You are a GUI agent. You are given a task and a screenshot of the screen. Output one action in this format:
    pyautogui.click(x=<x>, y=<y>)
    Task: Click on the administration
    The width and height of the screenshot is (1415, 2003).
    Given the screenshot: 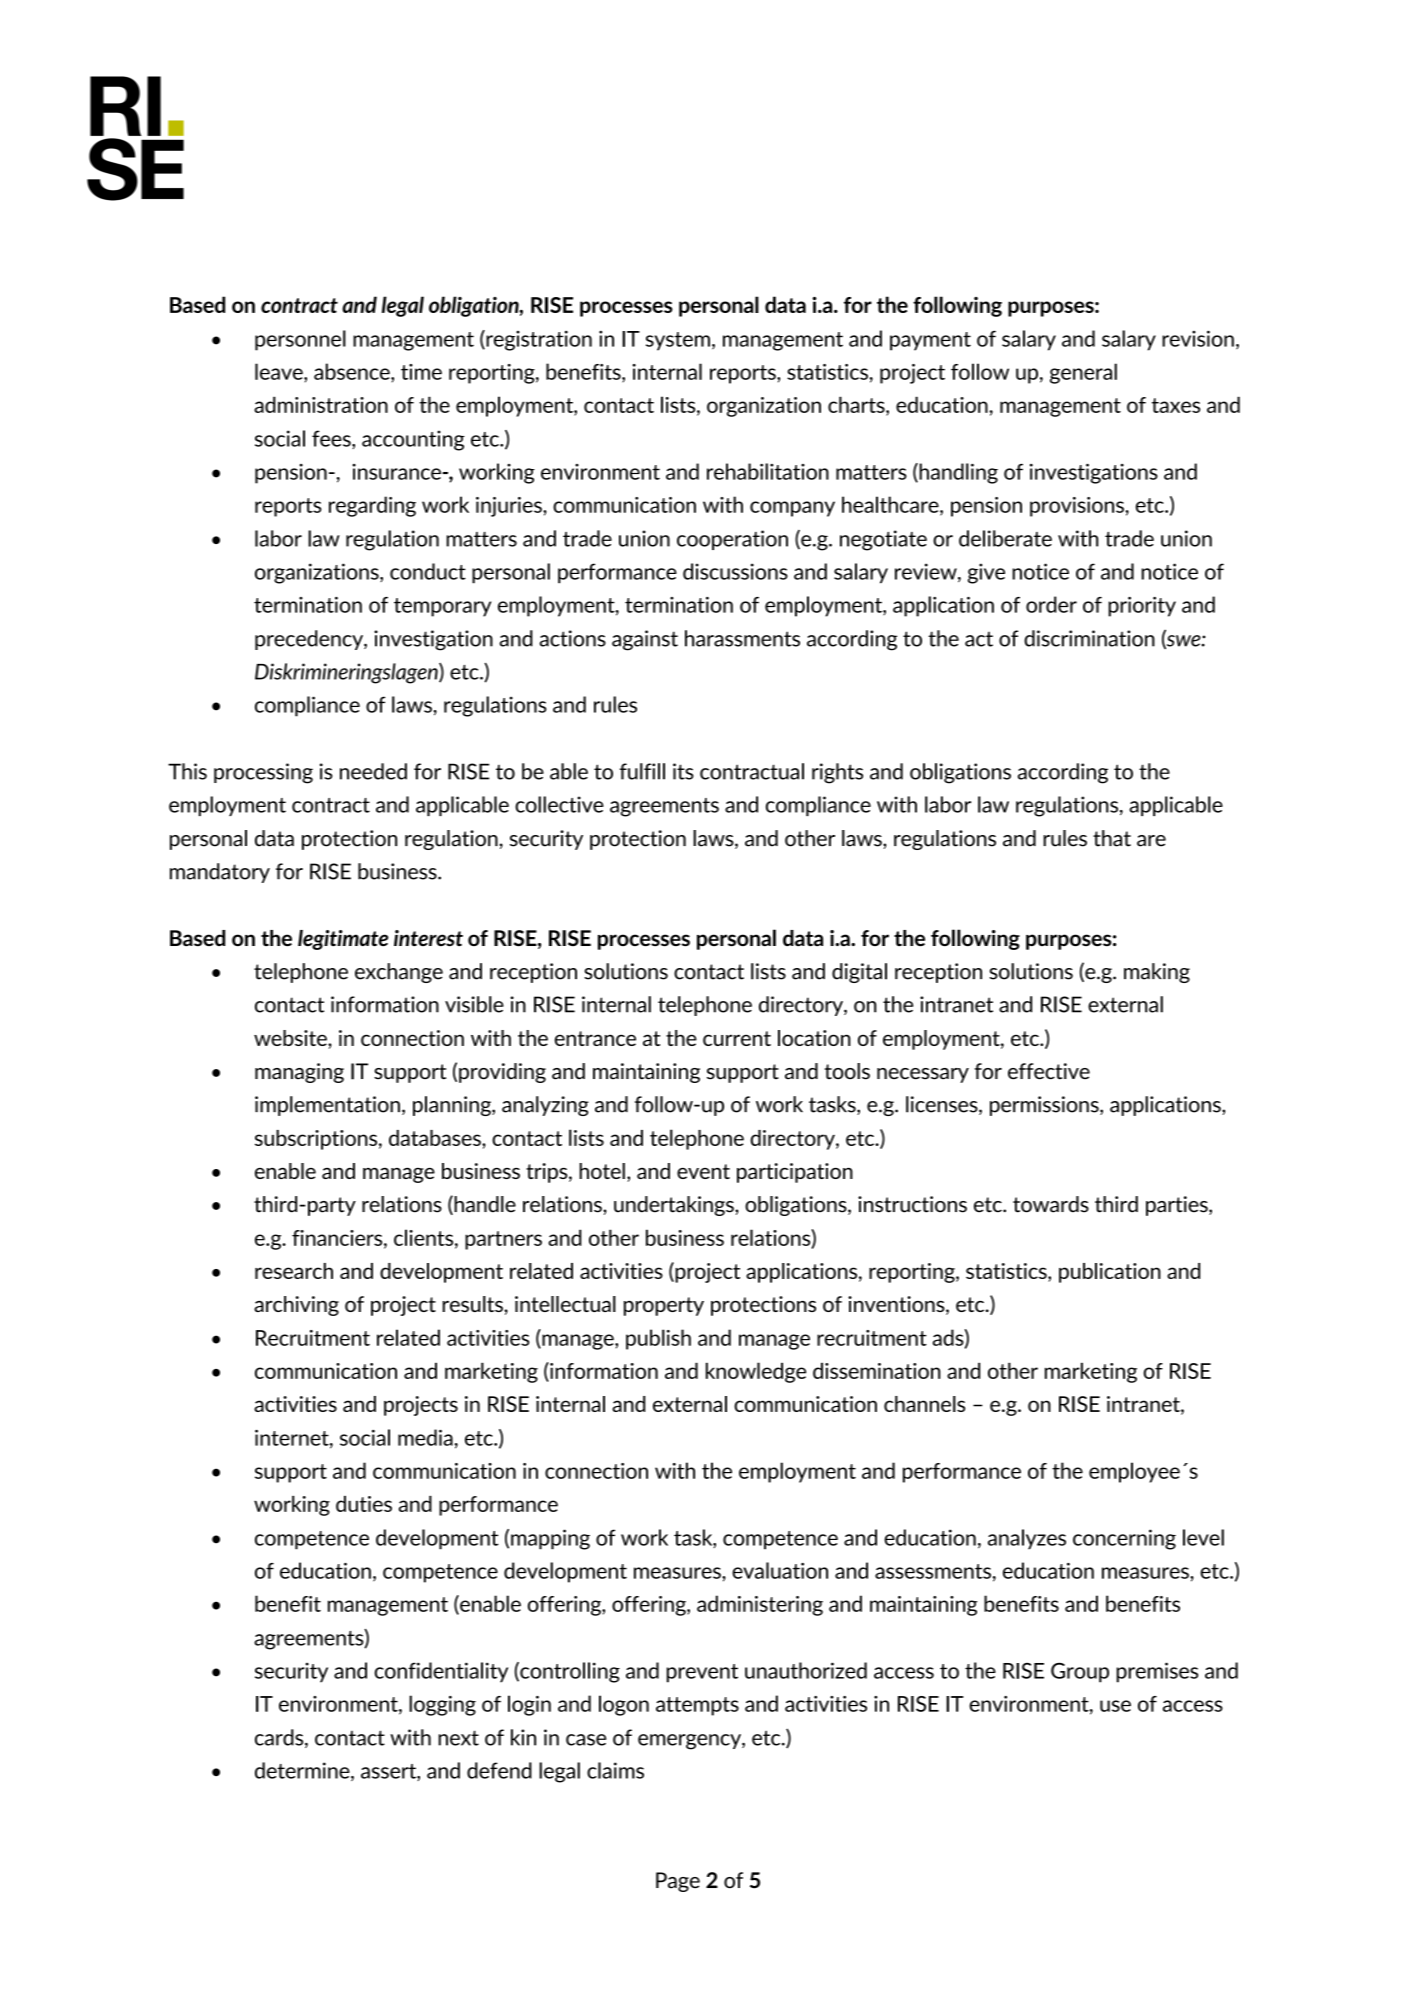 What is the action you would take?
    pyautogui.click(x=321, y=404)
